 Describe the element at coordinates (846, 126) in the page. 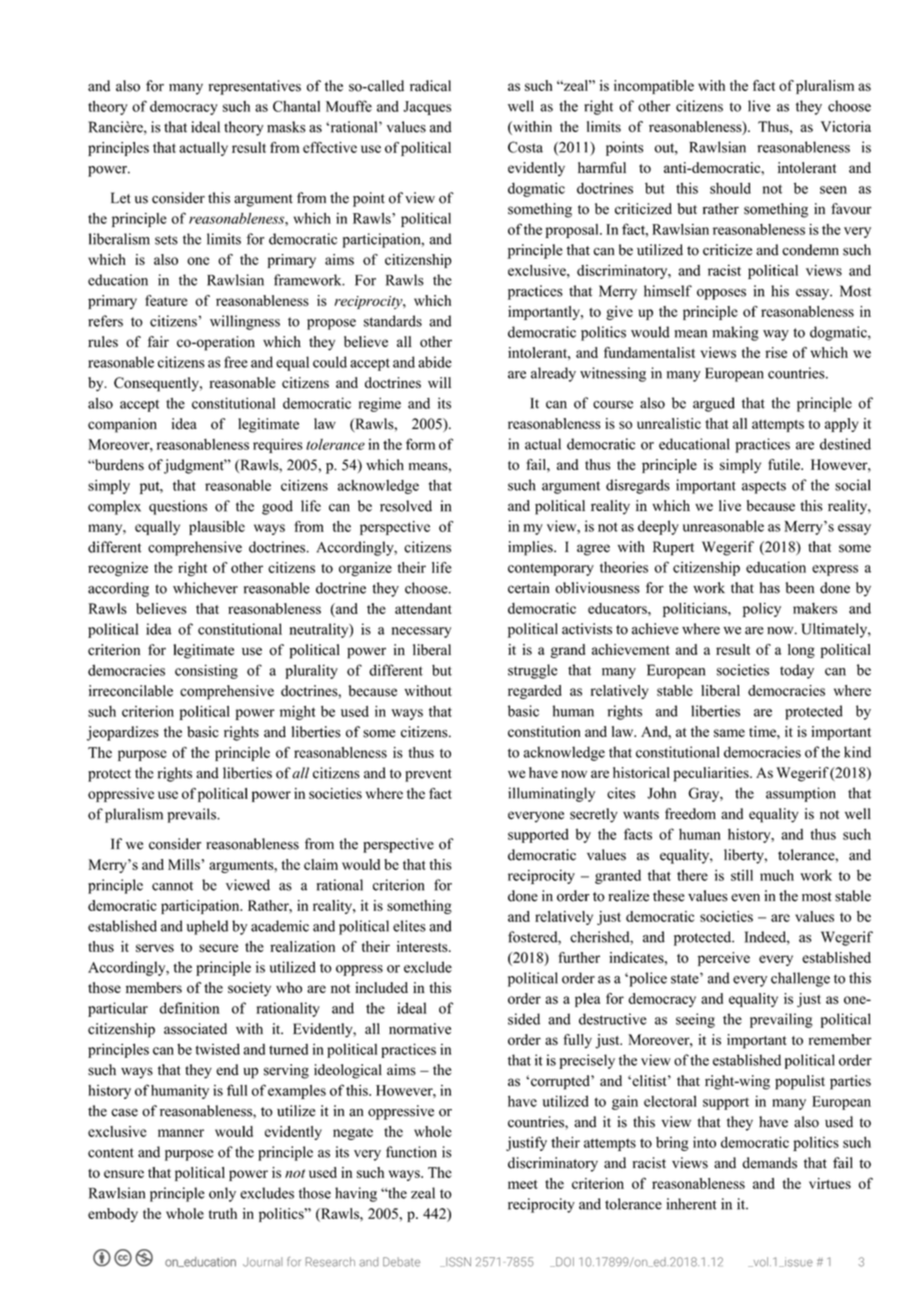

I see `Victoria` at that location.
